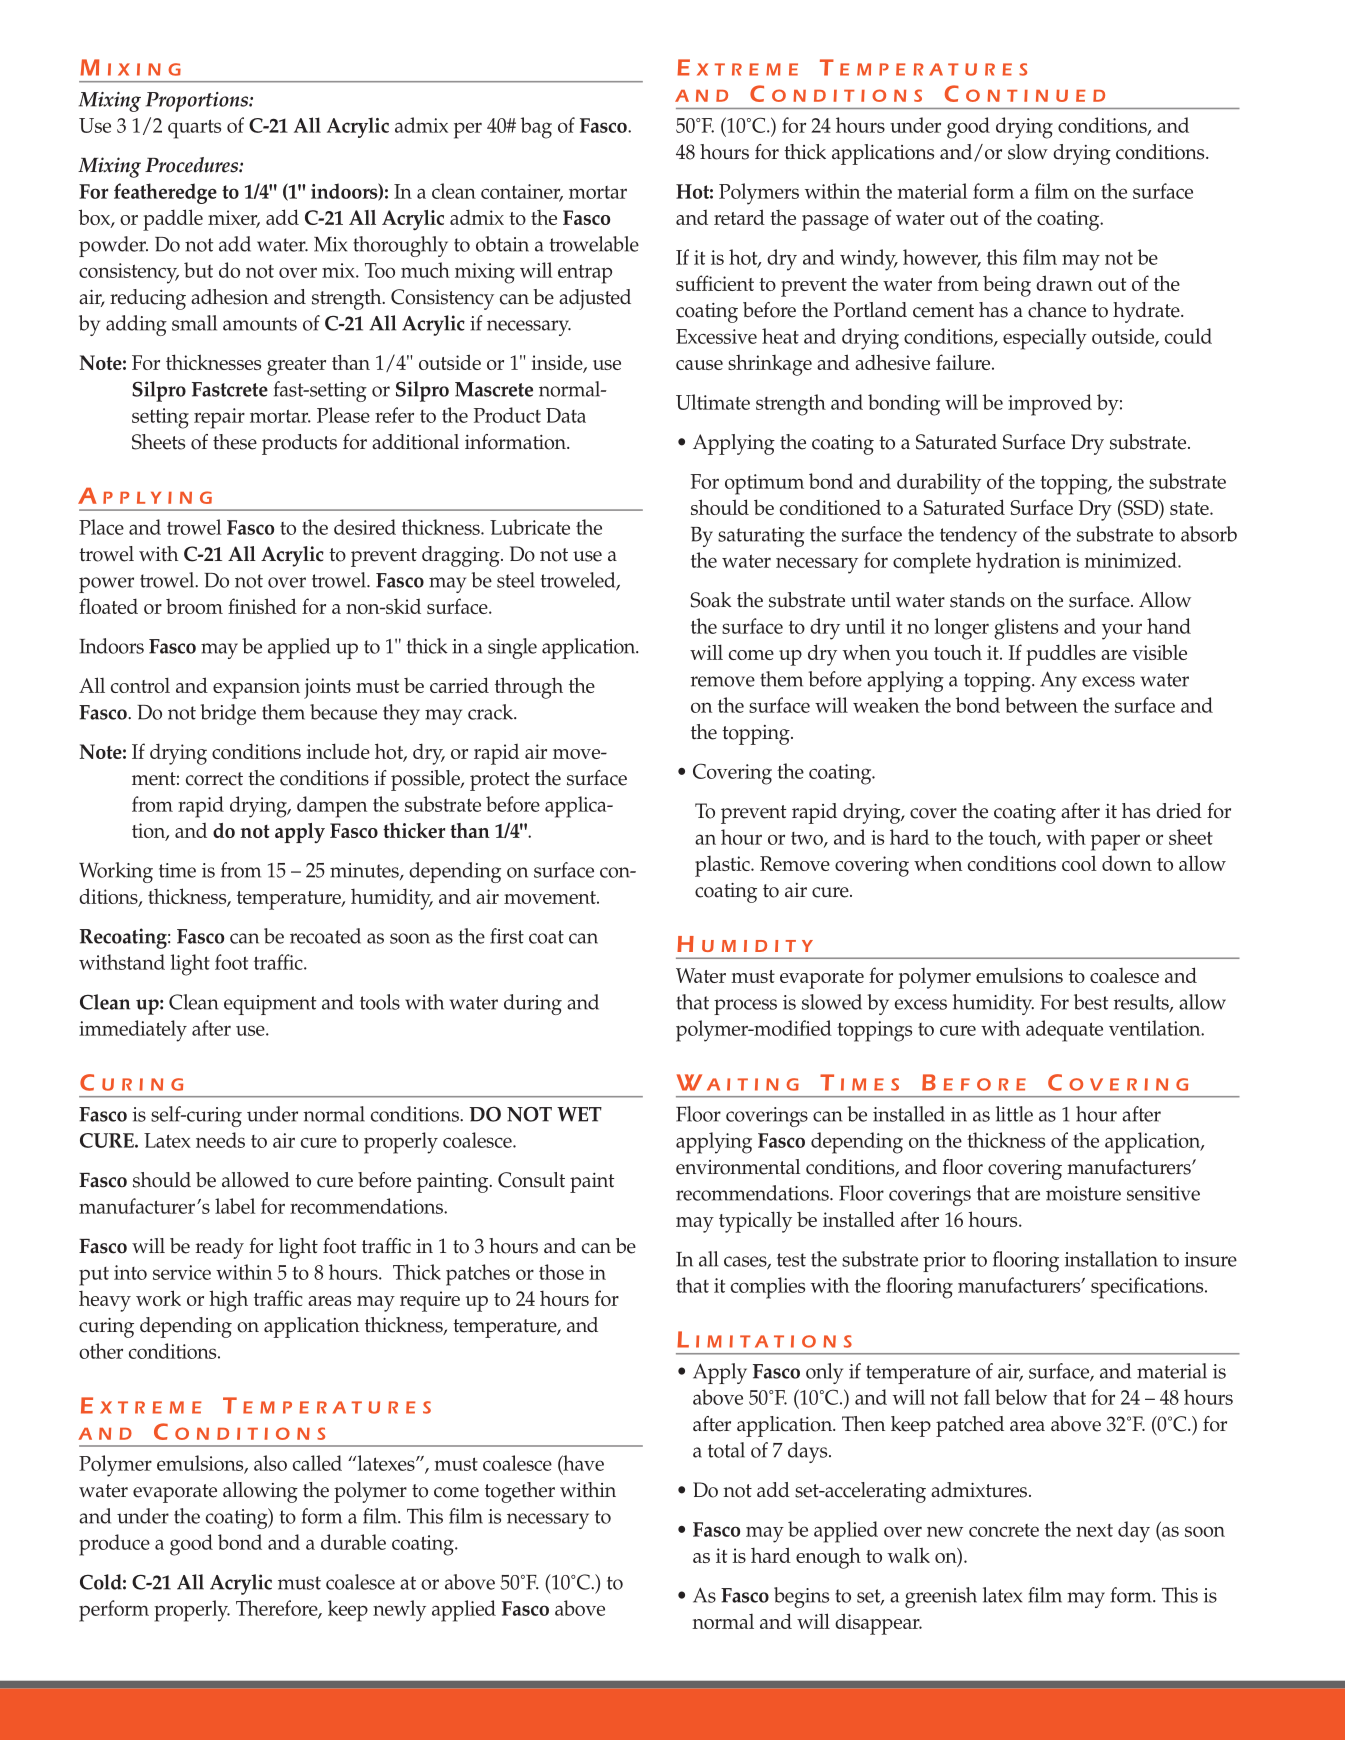 The height and width of the page is (1740, 1345). What do you see at coordinates (1083, 1193) in the page?
I see `moisture` at bounding box center [1083, 1193].
